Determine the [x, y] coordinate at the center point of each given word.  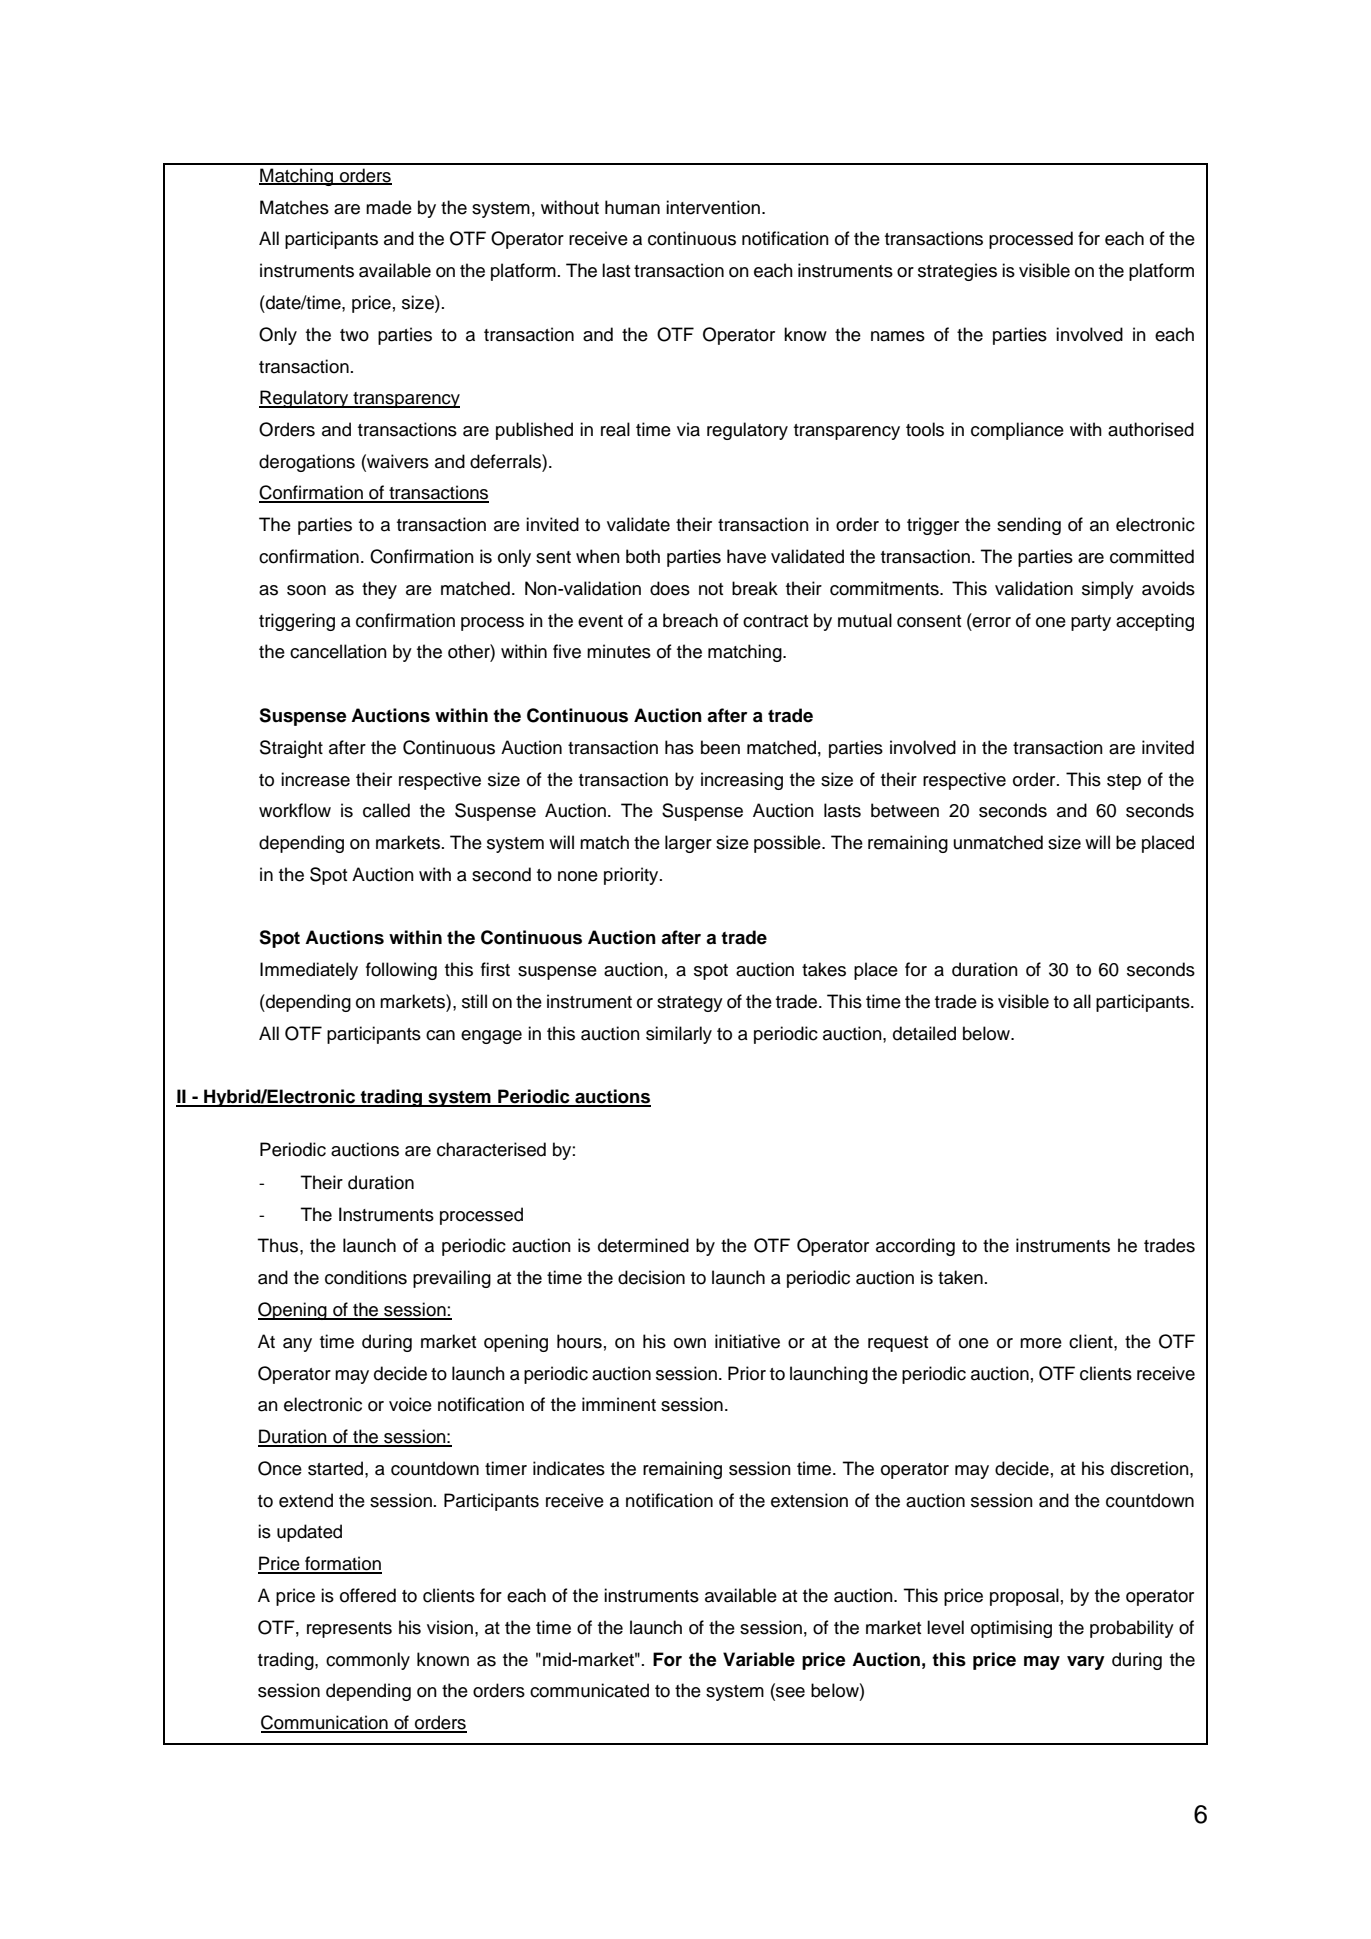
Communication [325, 1723]
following [401, 971]
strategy [690, 1004]
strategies [957, 272]
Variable [759, 1659]
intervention [713, 207]
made [389, 207]
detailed [924, 1033]
